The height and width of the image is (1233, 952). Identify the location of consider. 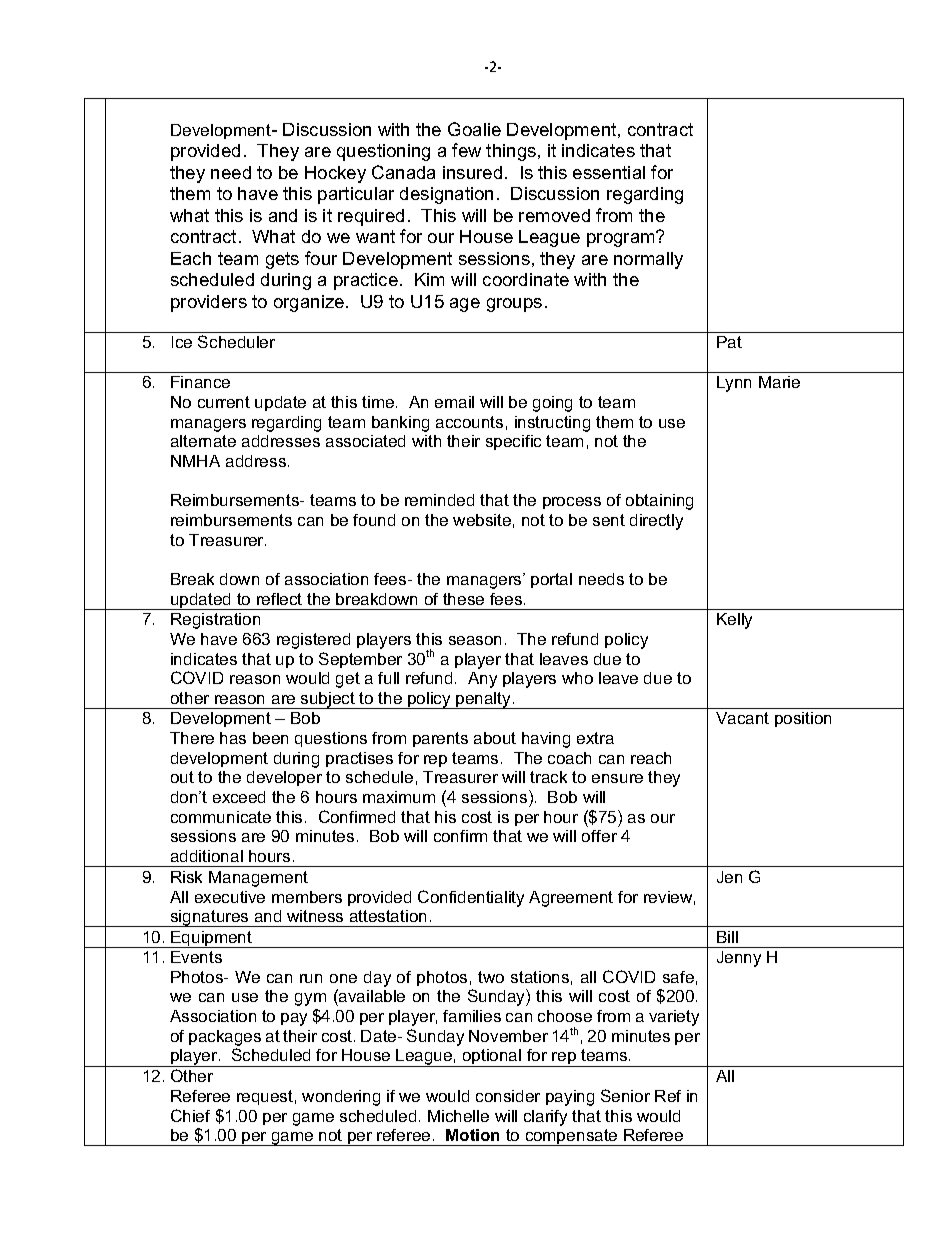
(508, 1096).
